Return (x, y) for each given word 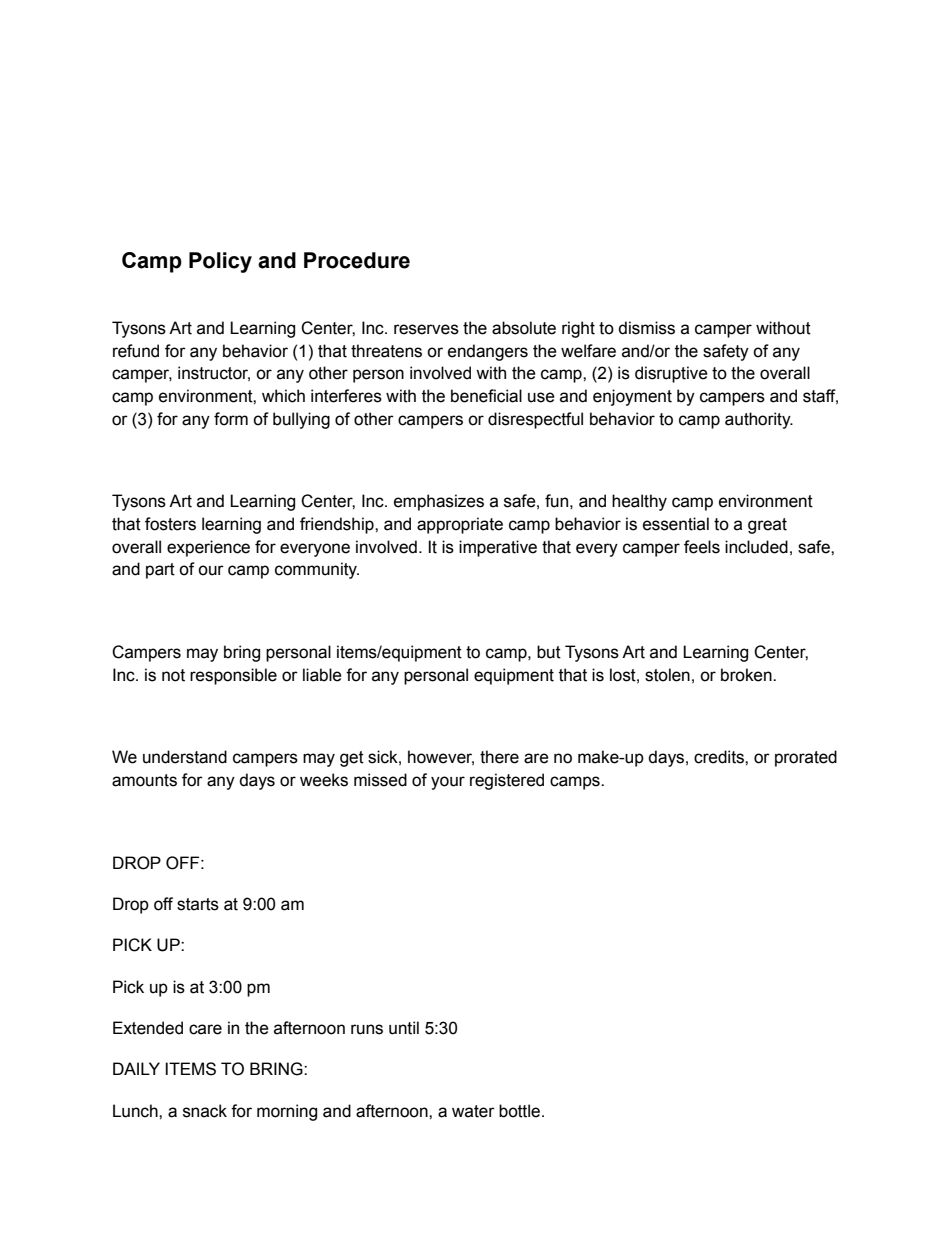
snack (205, 1111)
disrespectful (535, 420)
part (160, 571)
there (499, 757)
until (404, 1028)
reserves (426, 329)
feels (702, 547)
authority (759, 420)
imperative (498, 548)
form (231, 419)
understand (185, 757)
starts (198, 904)
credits (720, 757)
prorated (806, 758)
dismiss (646, 328)
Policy (220, 262)
